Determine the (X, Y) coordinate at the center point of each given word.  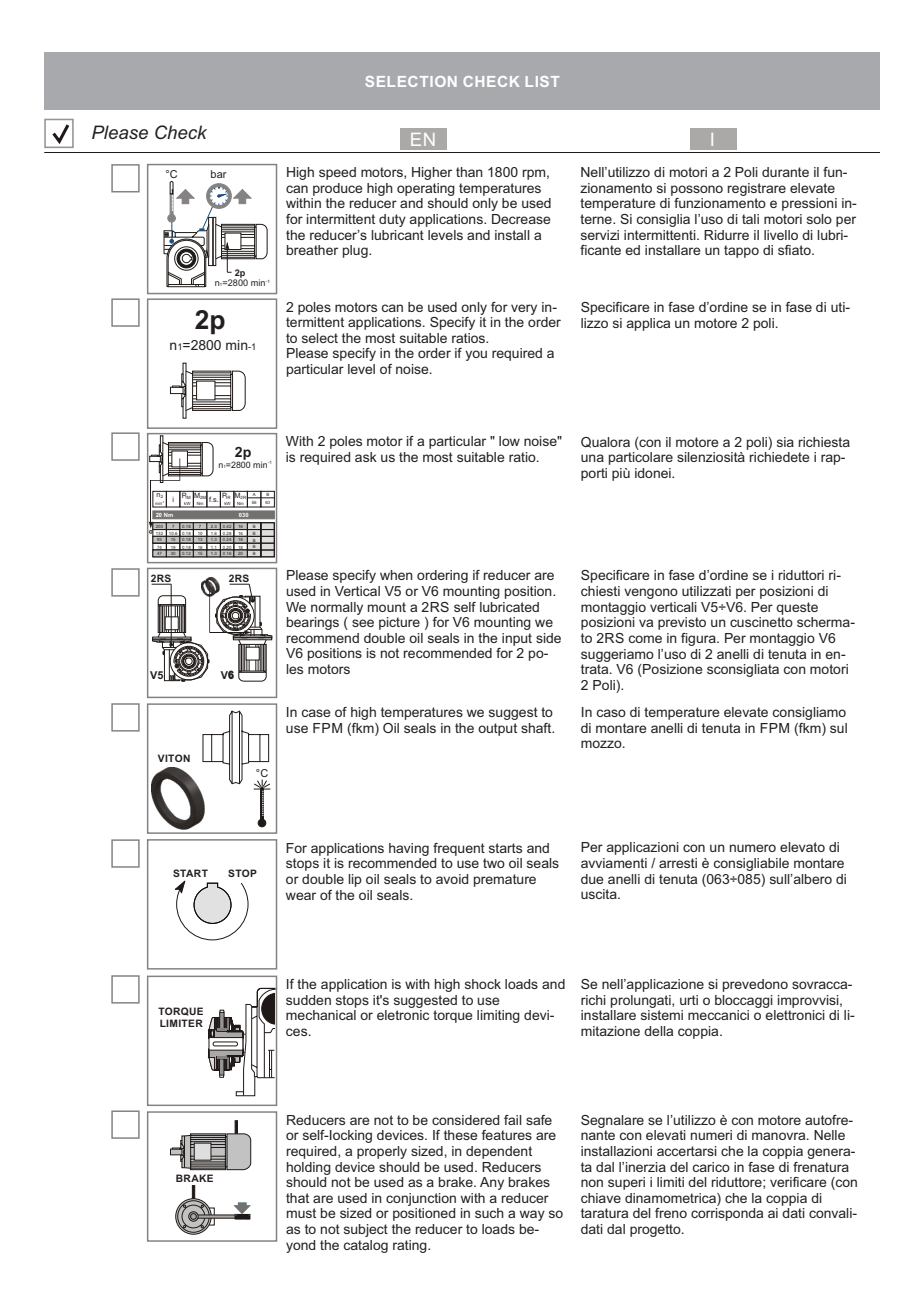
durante (785, 172)
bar (219, 174)
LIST (542, 81)
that (297, 1198)
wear (301, 896)
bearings (313, 623)
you (476, 355)
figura (699, 639)
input (517, 639)
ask (366, 457)
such (489, 1213)
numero (753, 848)
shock (483, 984)
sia (785, 442)
